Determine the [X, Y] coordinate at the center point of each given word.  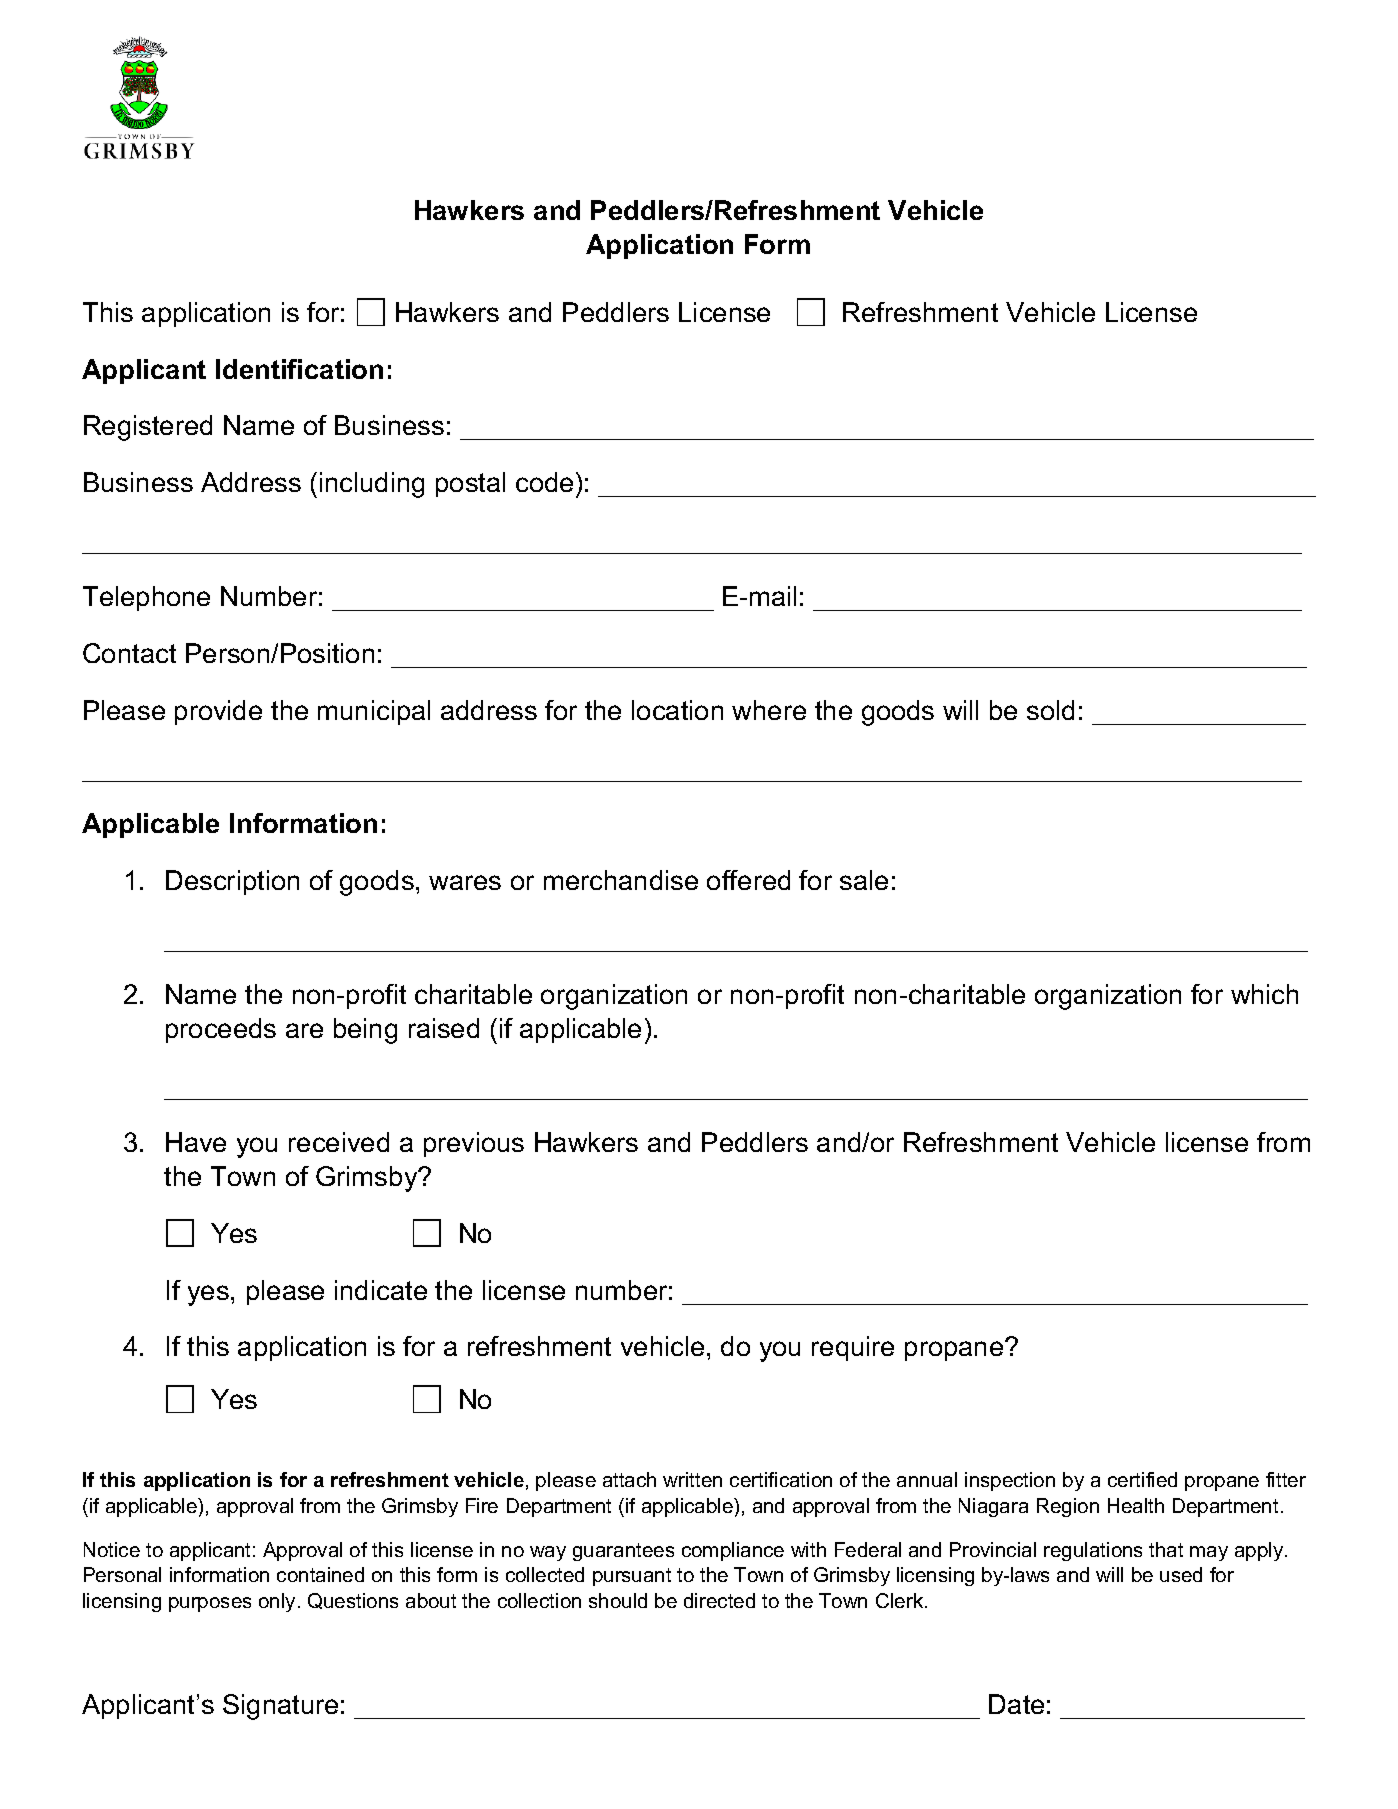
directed [719, 1600]
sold [1050, 710]
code [544, 482]
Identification [299, 369]
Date [1016, 1704]
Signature [280, 1707]
